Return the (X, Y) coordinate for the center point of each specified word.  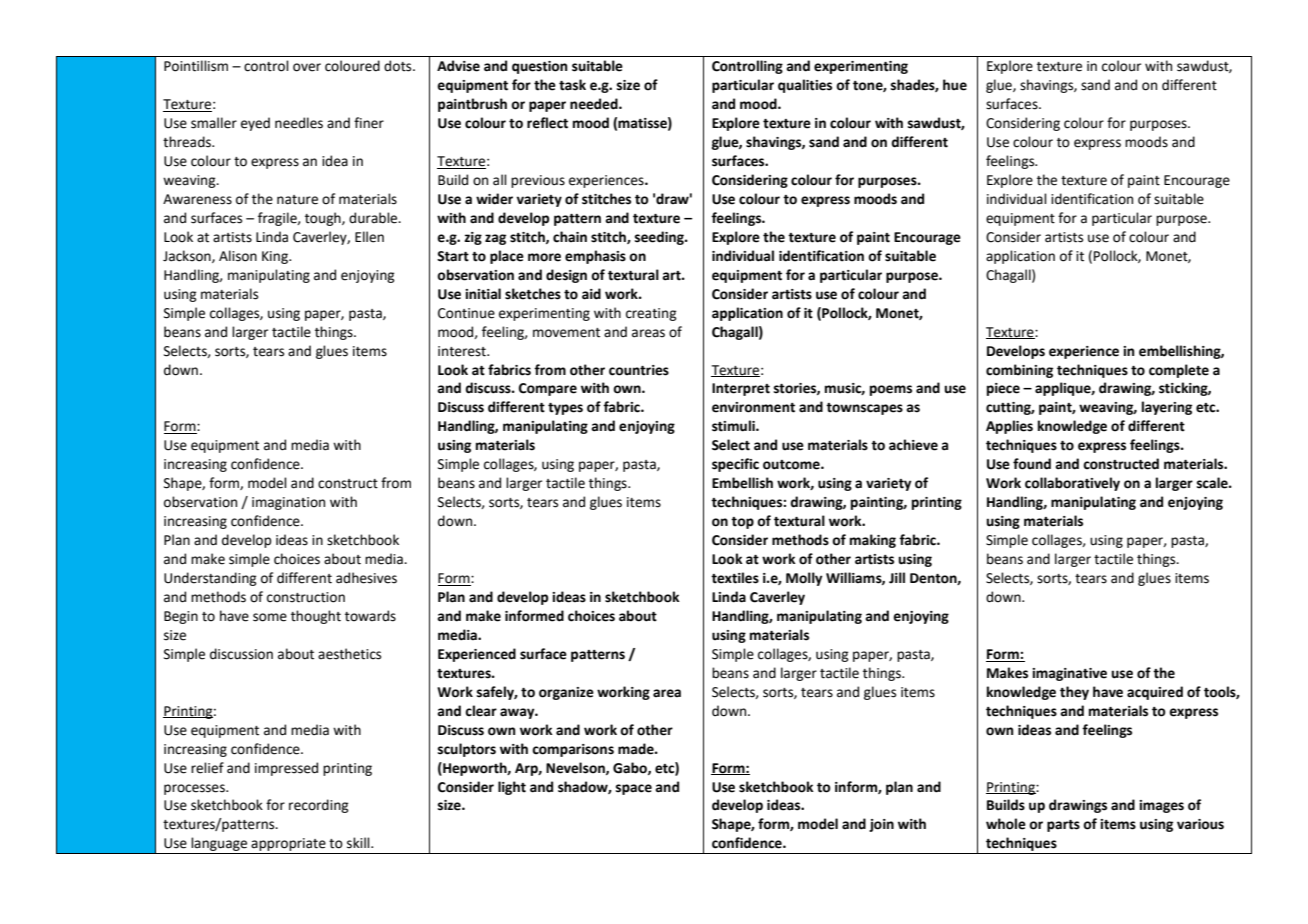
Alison (238, 256)
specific (735, 465)
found (1032, 464)
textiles (735, 578)
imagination (288, 503)
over (307, 67)
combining (1019, 371)
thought (316, 617)
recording (319, 806)
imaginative (1069, 674)
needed (595, 104)
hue (955, 85)
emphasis (595, 257)
